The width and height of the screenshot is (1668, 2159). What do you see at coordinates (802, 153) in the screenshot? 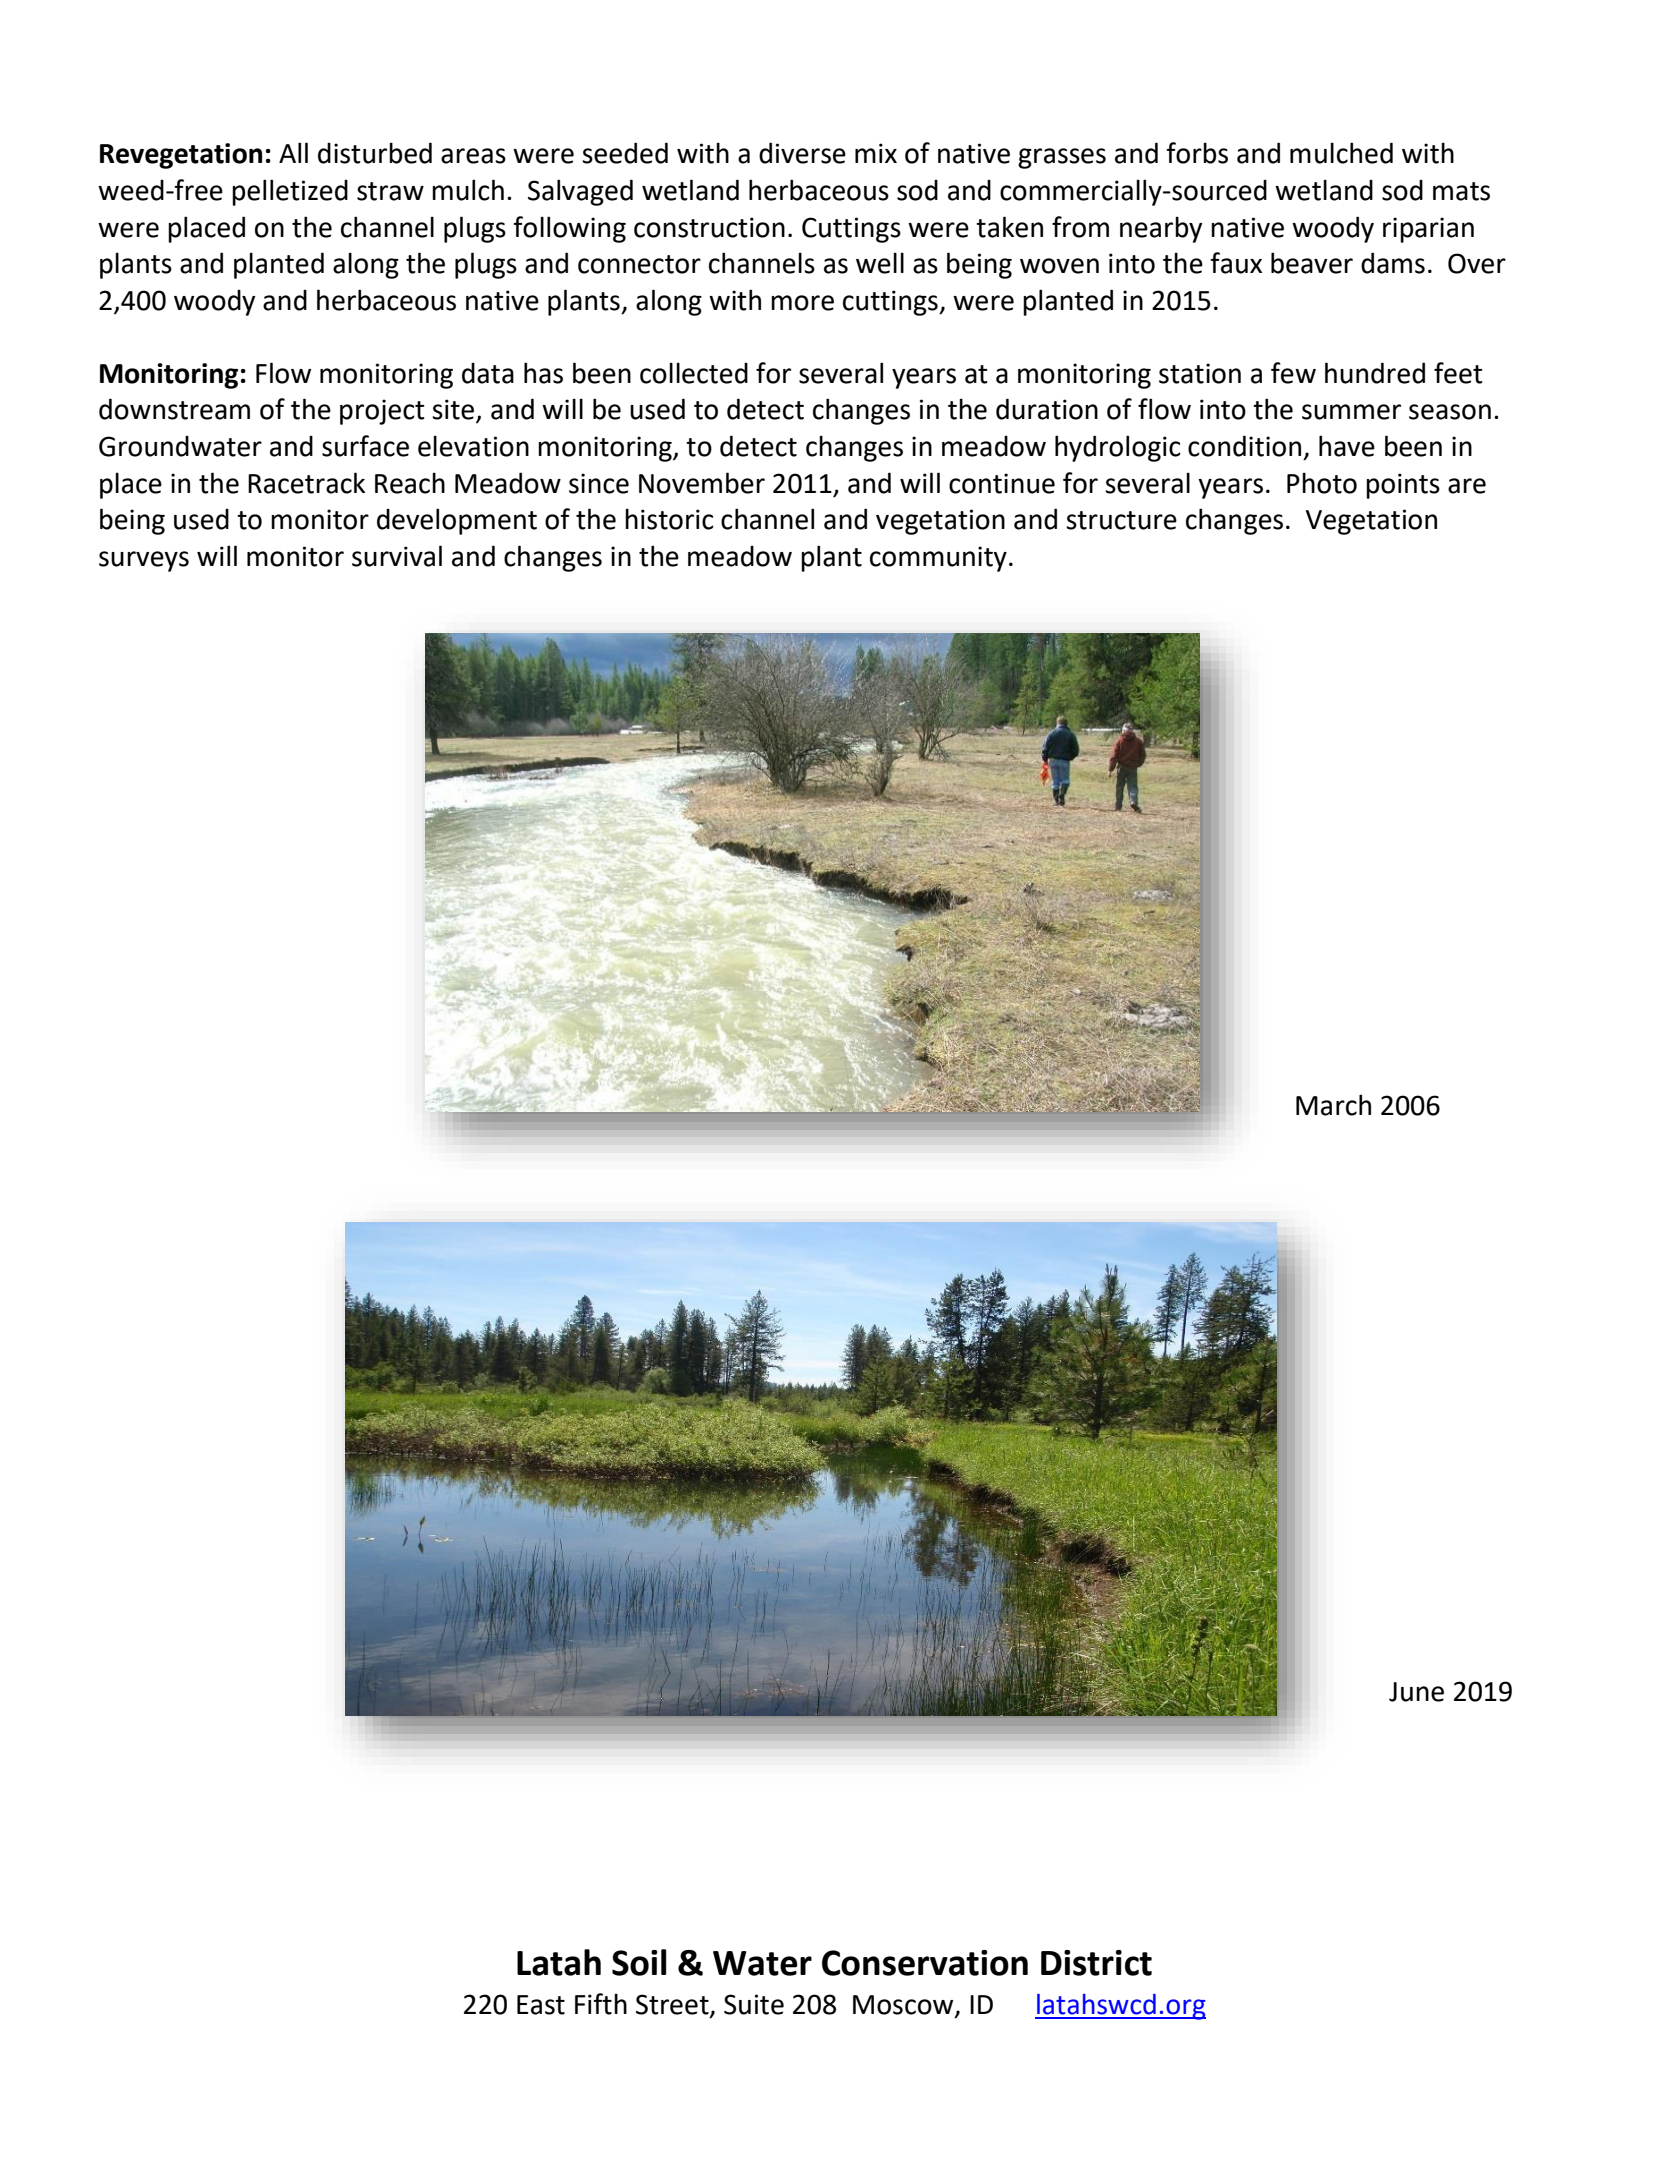
I see `diverse` at bounding box center [802, 153].
